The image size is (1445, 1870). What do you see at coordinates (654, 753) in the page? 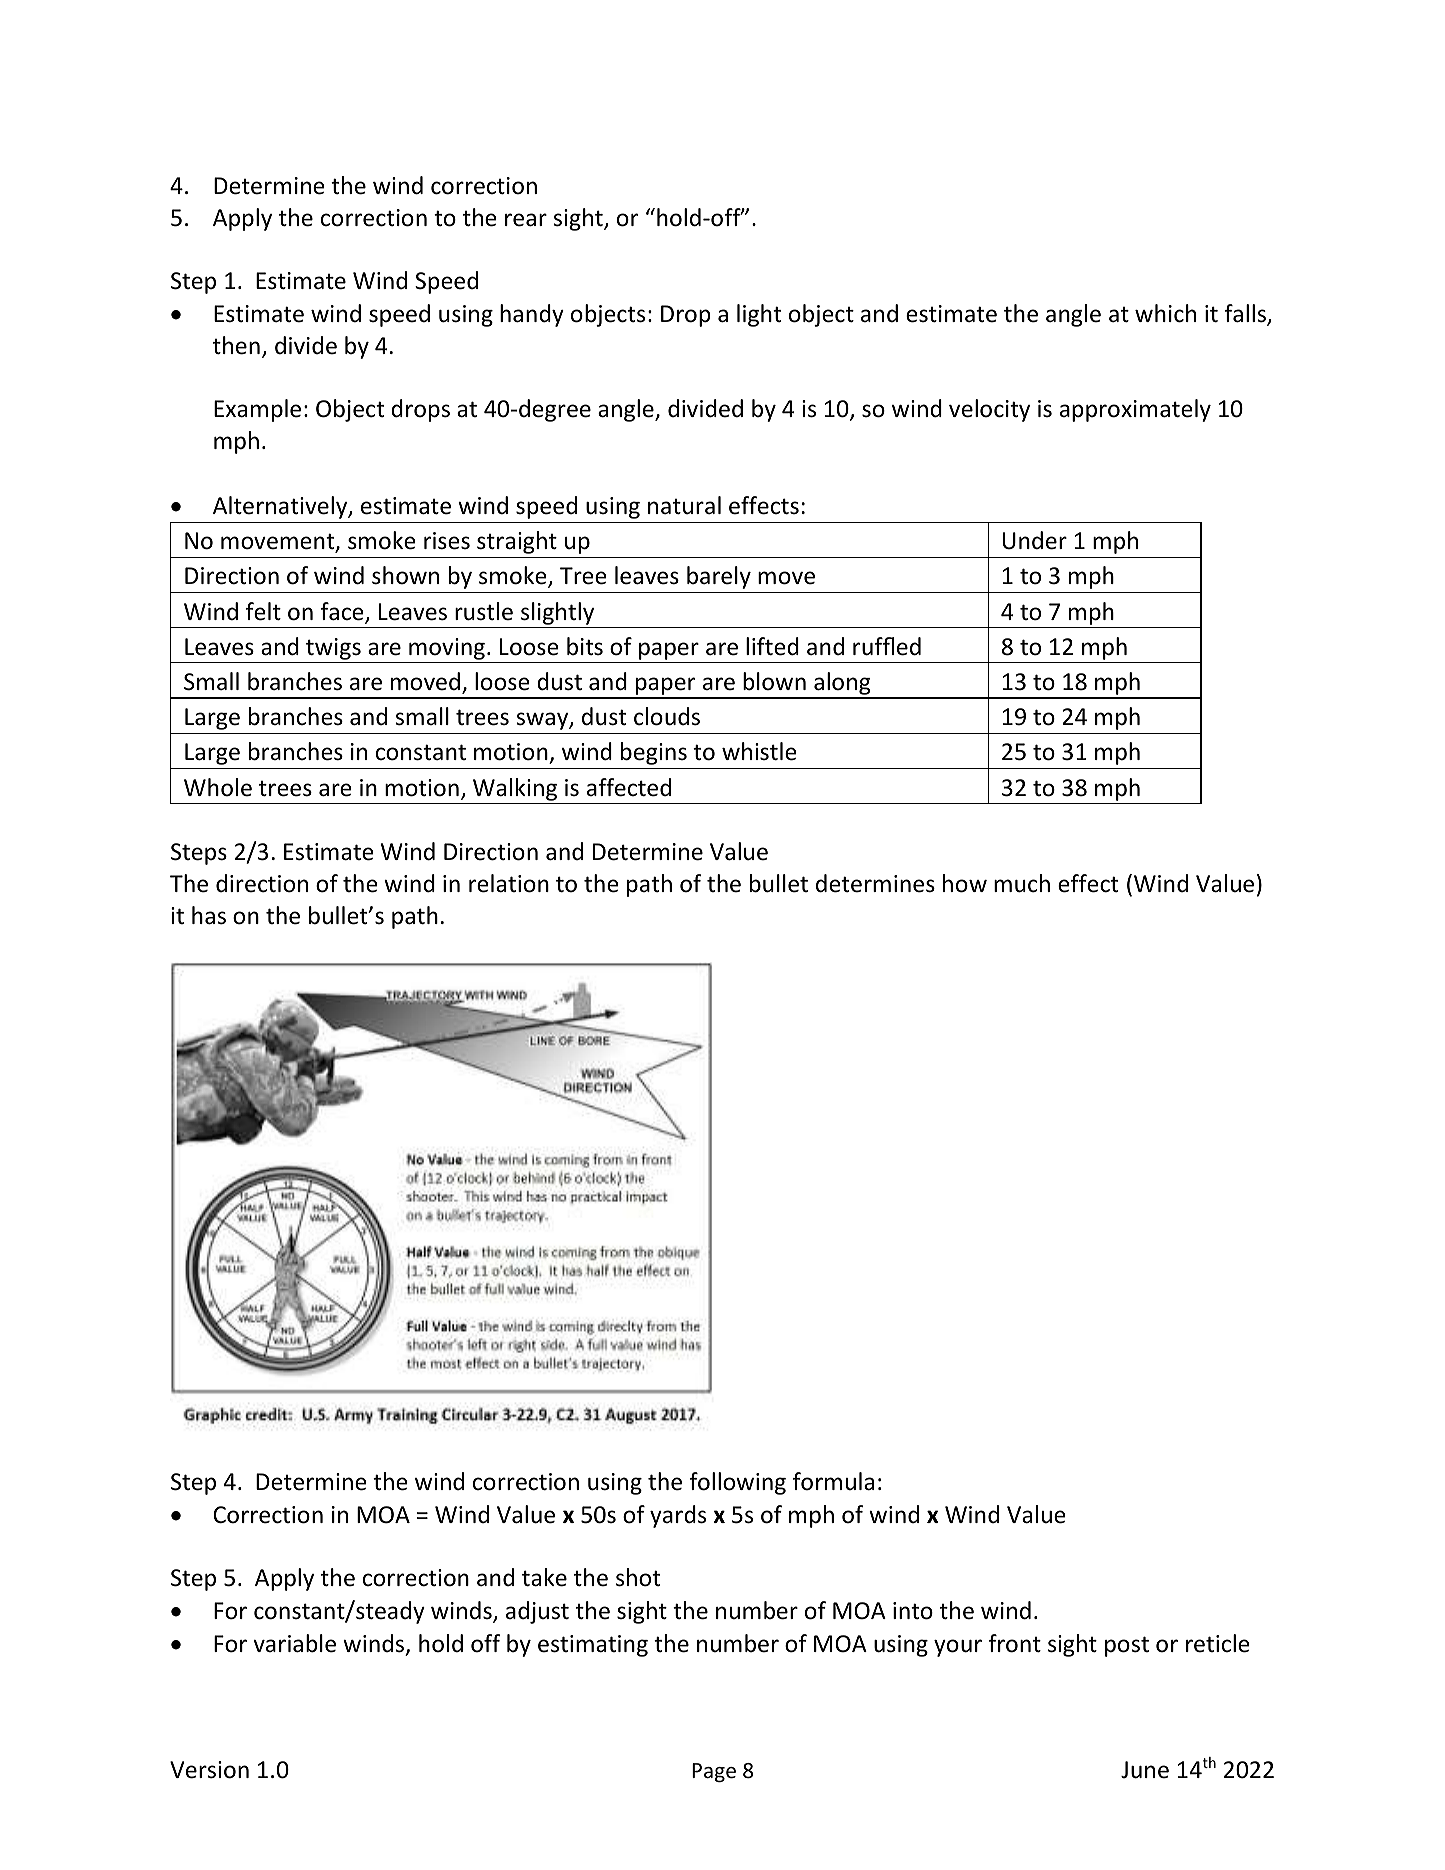
I see `begins` at bounding box center [654, 753].
